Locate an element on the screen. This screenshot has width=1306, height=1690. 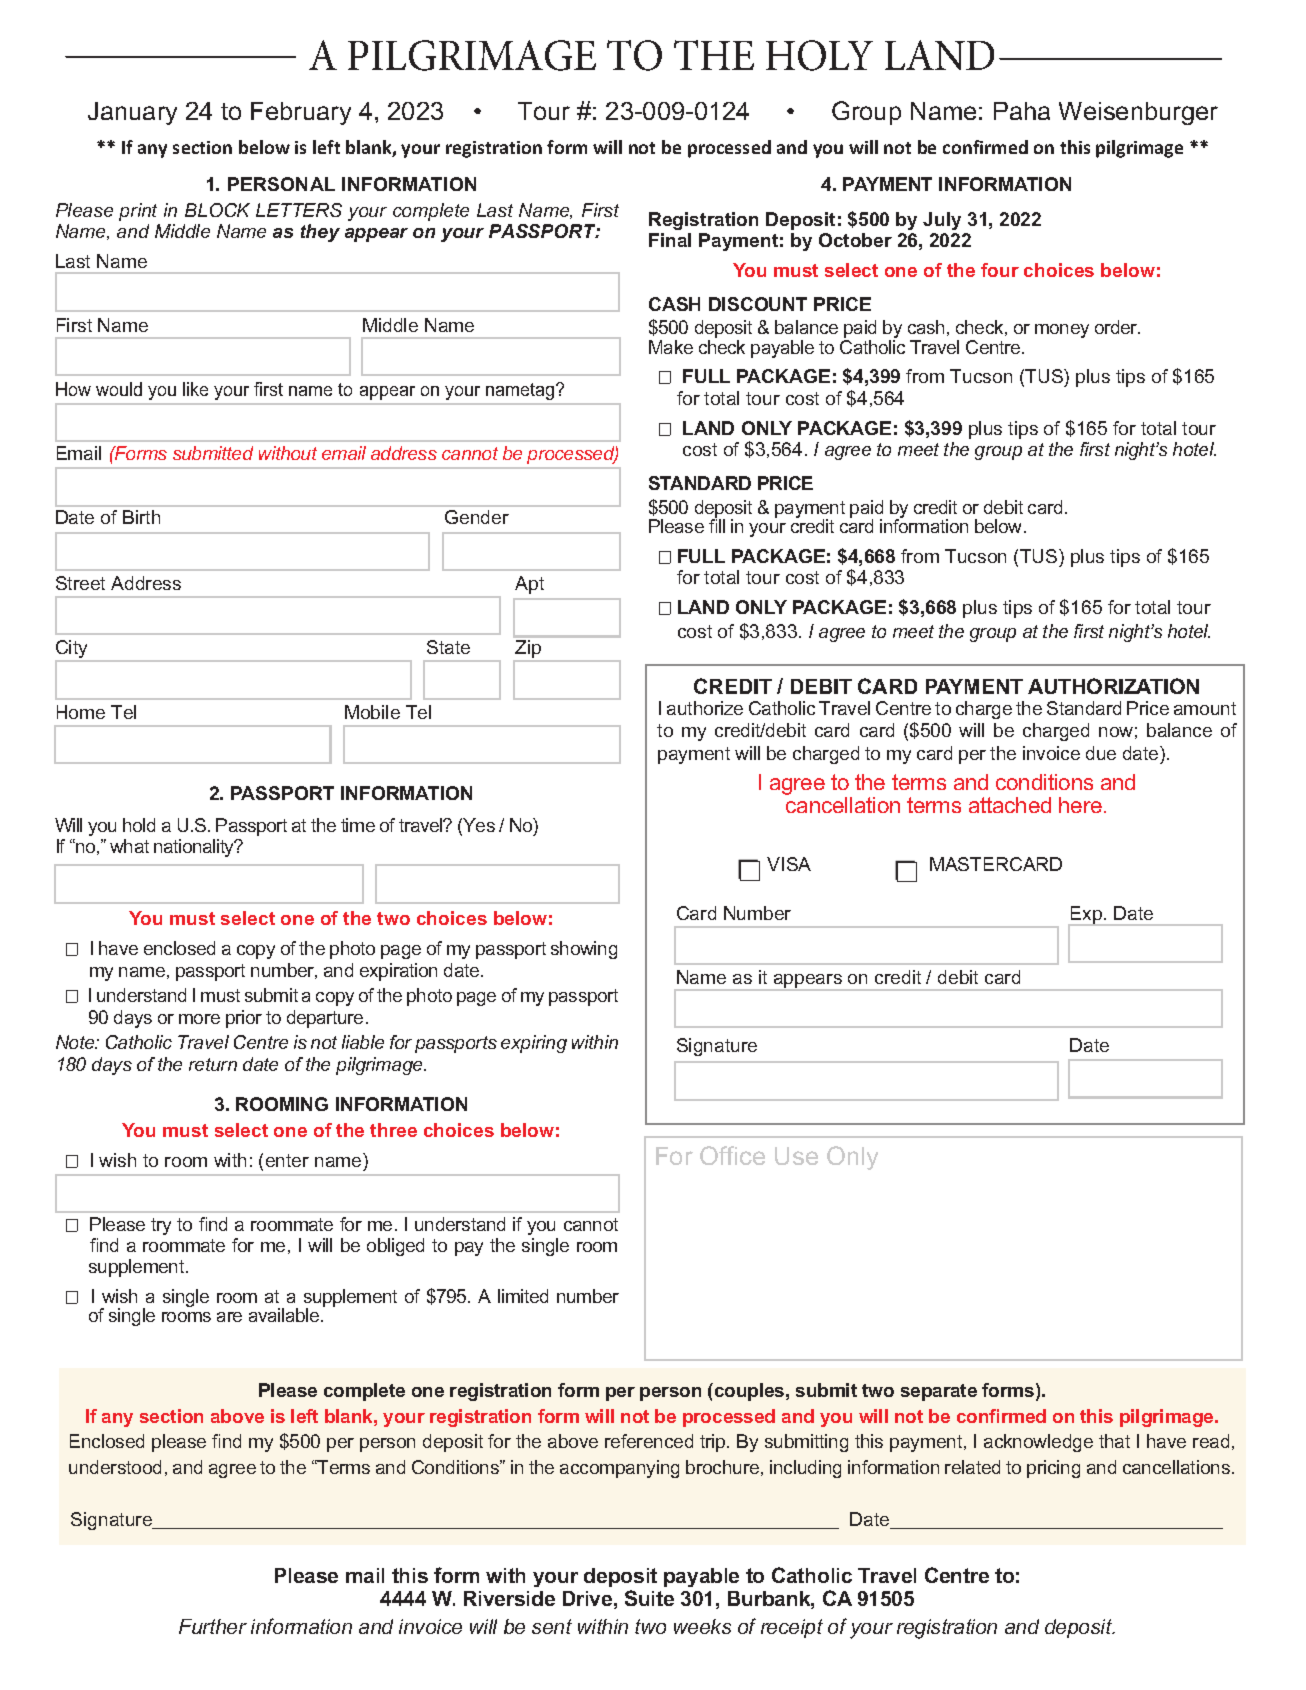
HOLY is located at coordinates (819, 55).
